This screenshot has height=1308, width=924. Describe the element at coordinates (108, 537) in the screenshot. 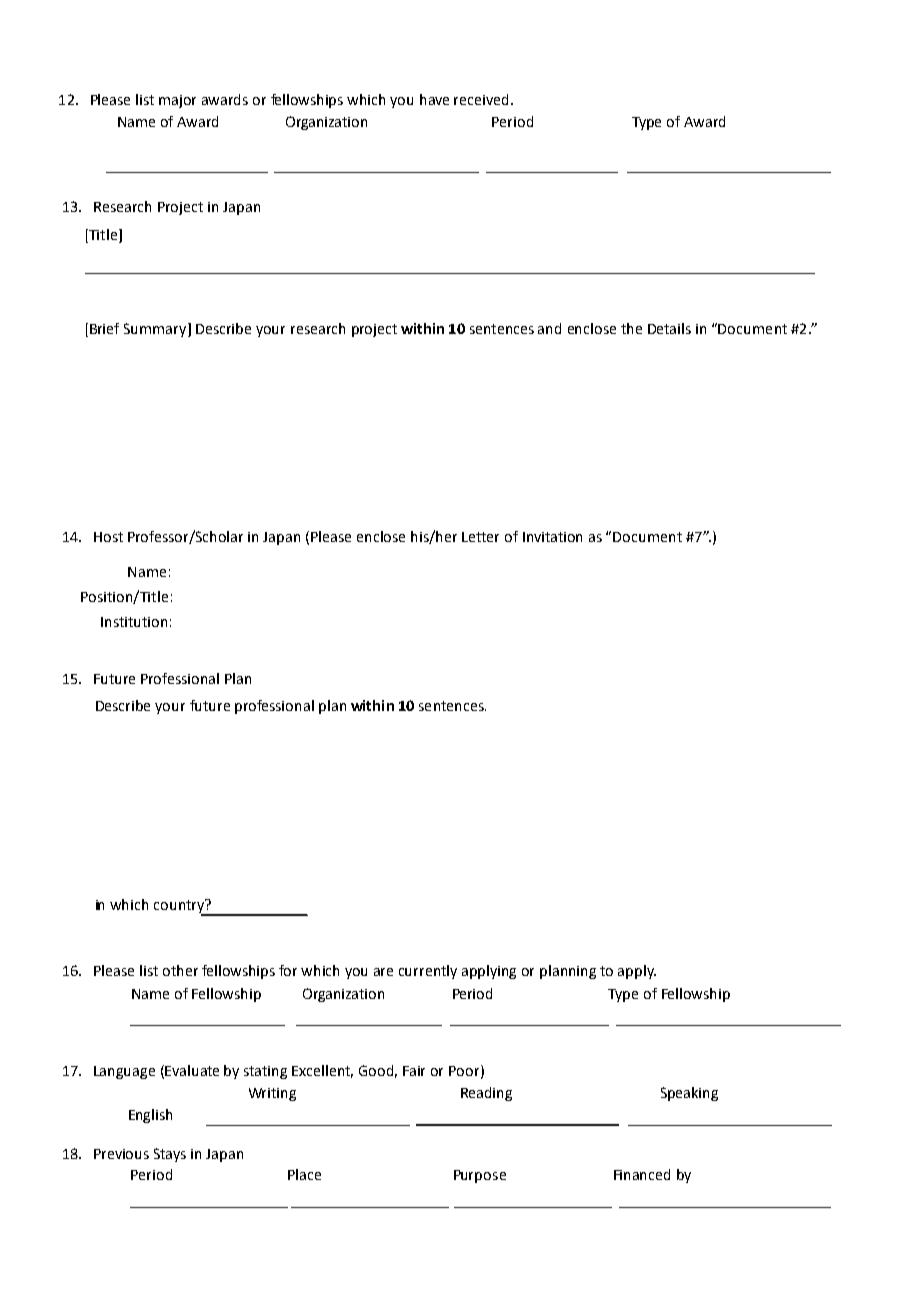

I see `Host` at that location.
